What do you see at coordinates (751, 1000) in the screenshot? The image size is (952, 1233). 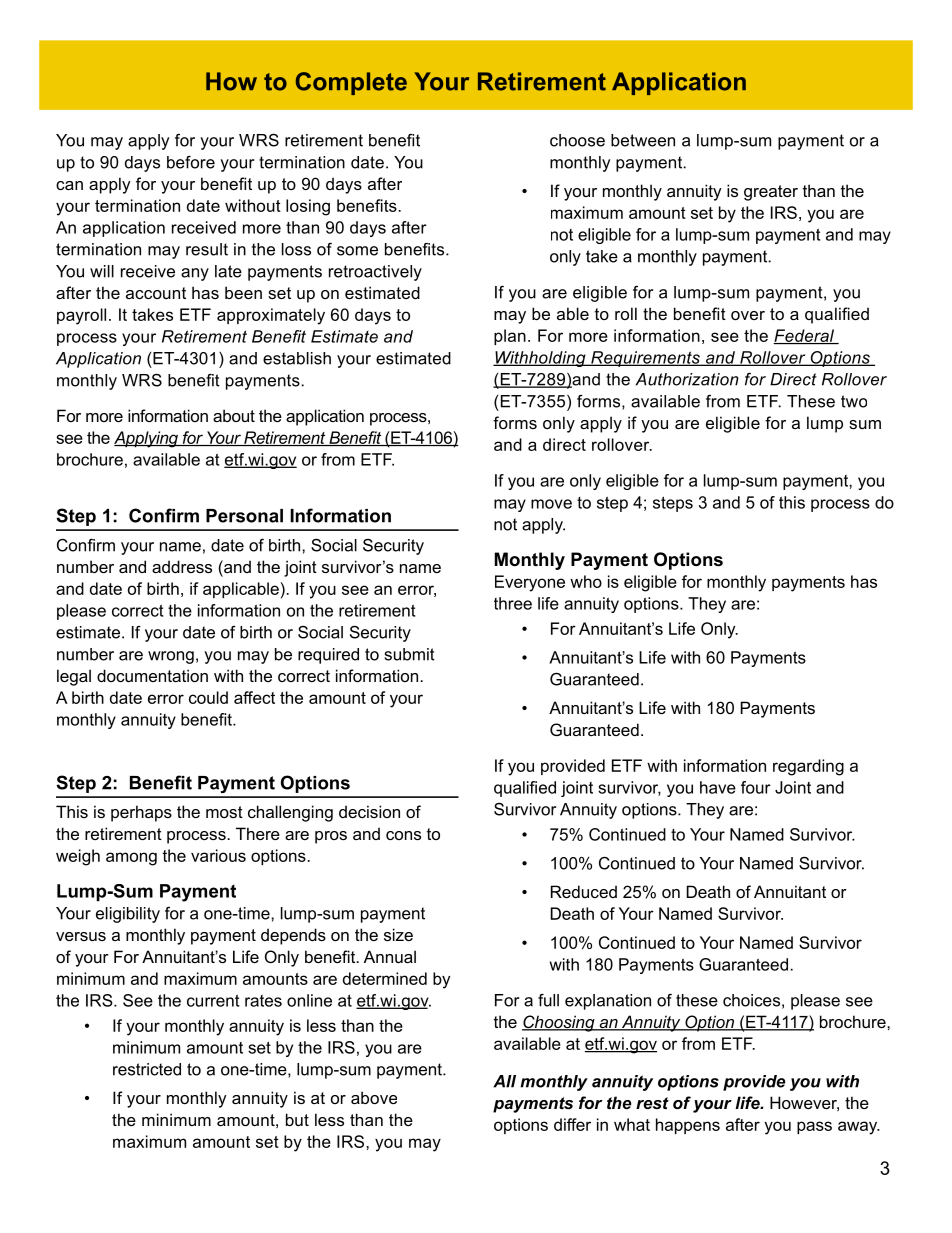 I see `choices` at bounding box center [751, 1000].
